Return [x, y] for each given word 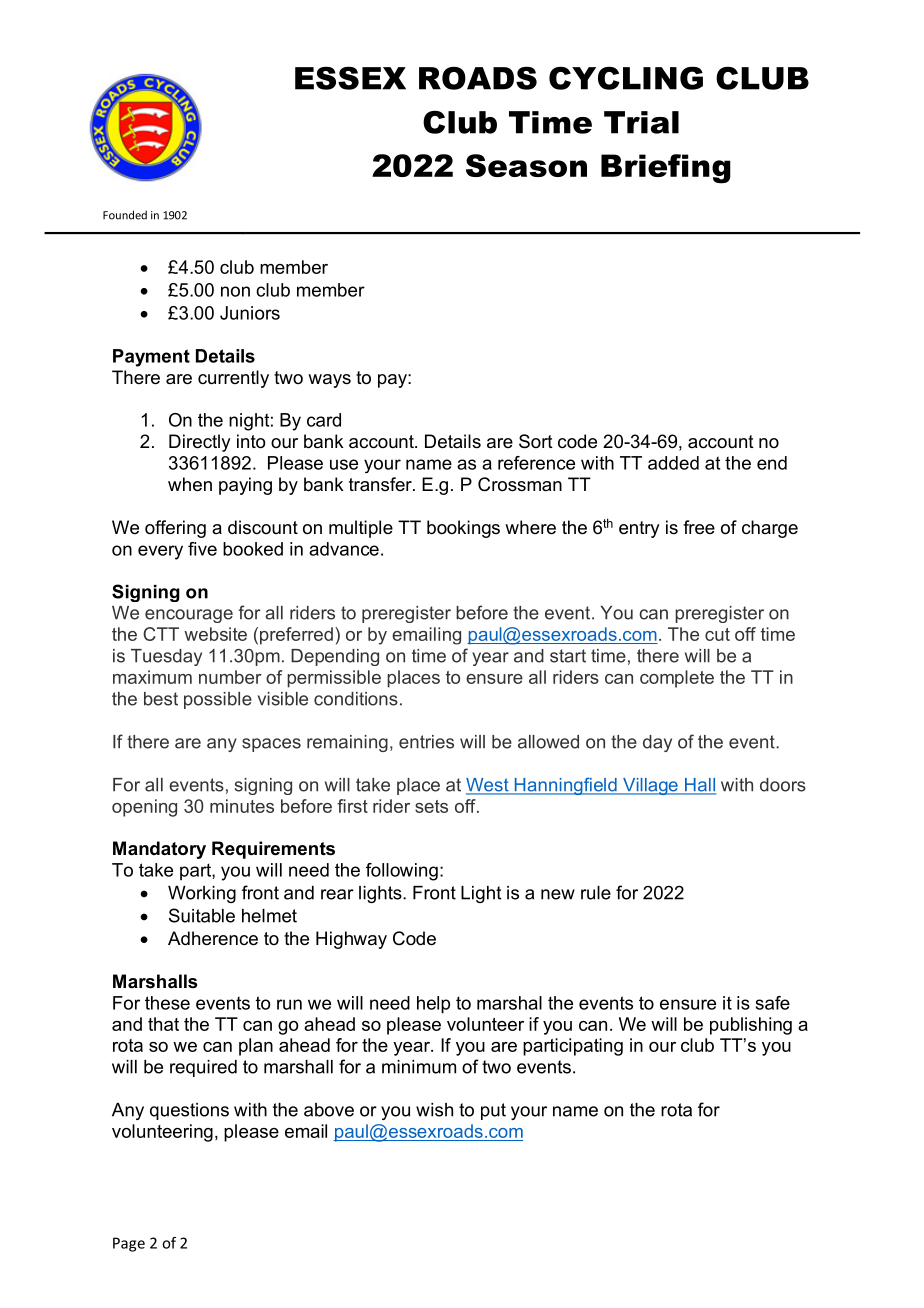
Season [526, 165]
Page [129, 1244]
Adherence [213, 938]
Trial [641, 122]
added [673, 463]
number [230, 677]
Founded [125, 215]
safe [773, 1003]
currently [233, 379]
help [433, 1005]
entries [426, 742]
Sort [536, 441]
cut [717, 634]
